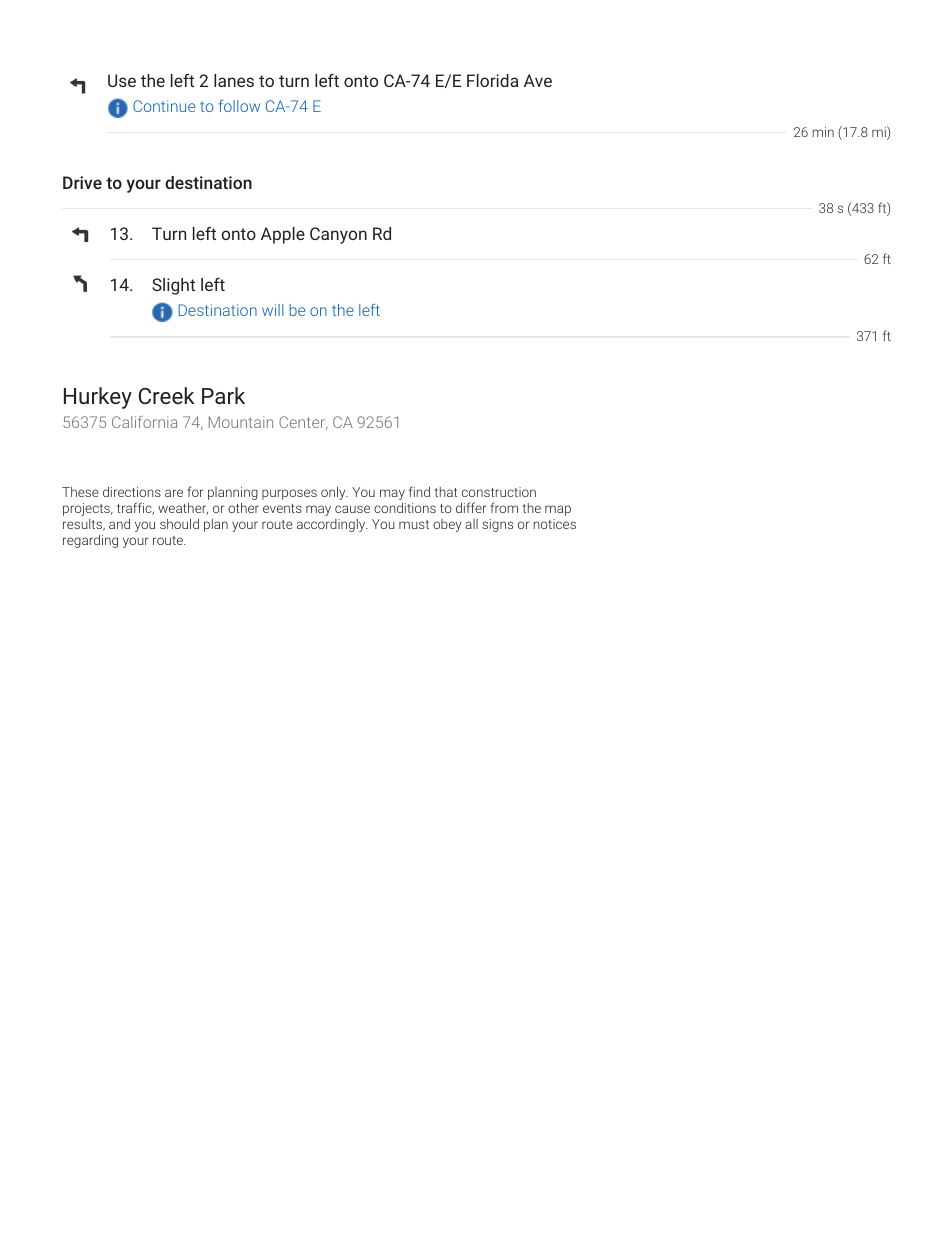 This screenshot has width=952, height=1233. What do you see at coordinates (179, 523) in the screenshot?
I see `should` at bounding box center [179, 523].
